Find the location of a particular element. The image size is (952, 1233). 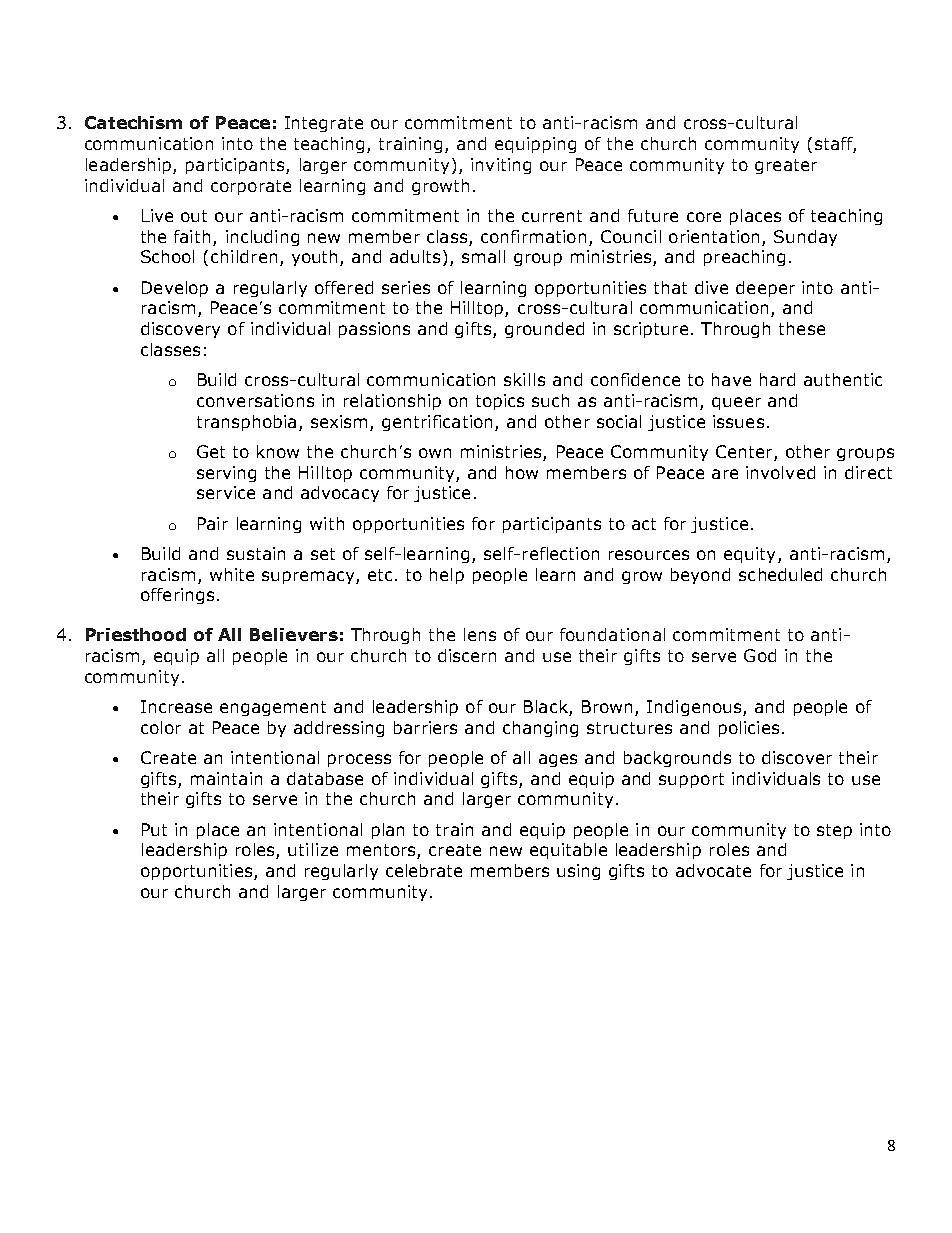

step is located at coordinates (834, 831).
